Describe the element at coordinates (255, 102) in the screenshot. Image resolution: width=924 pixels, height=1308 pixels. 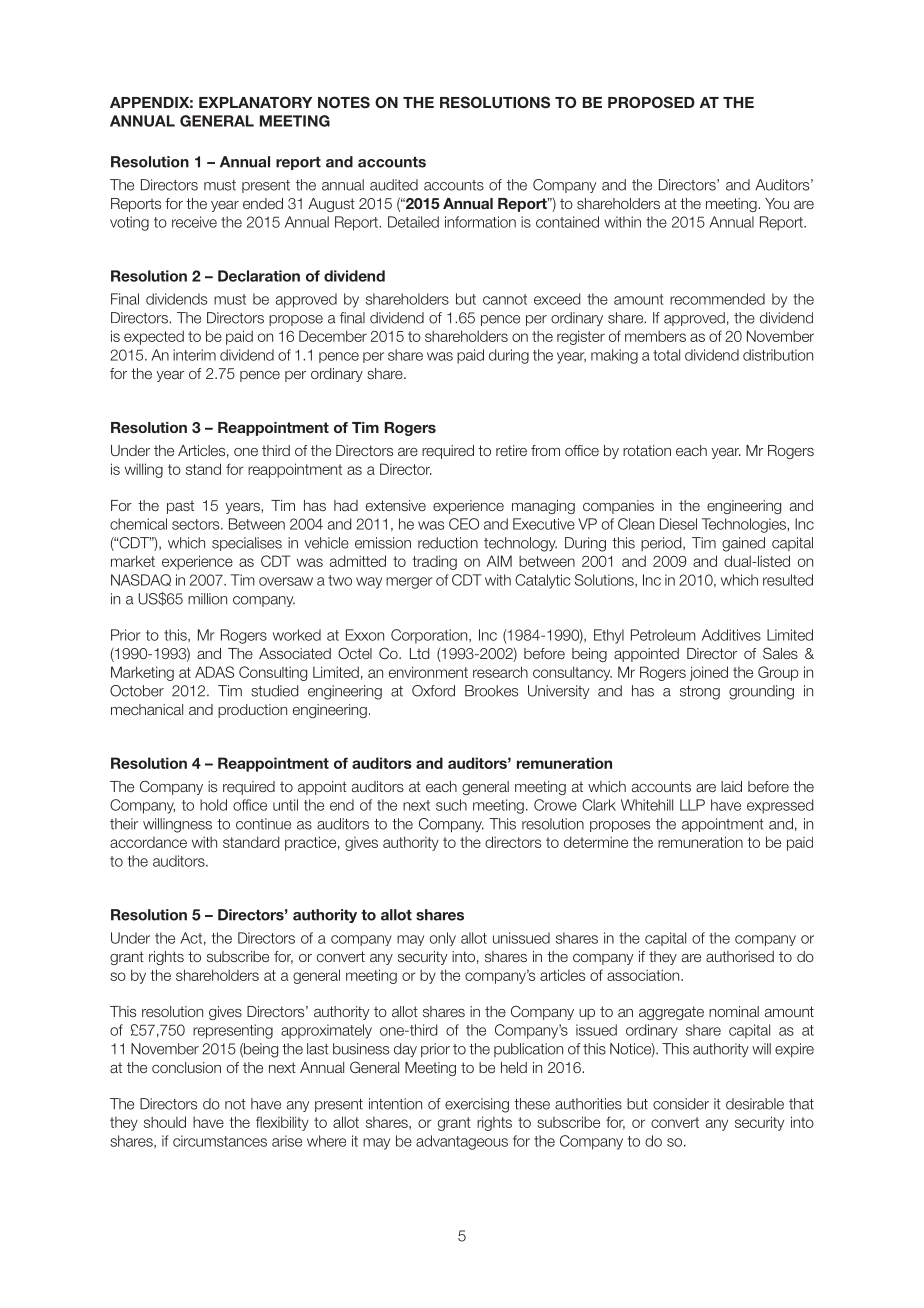
I see `EXPLANATORY` at that location.
